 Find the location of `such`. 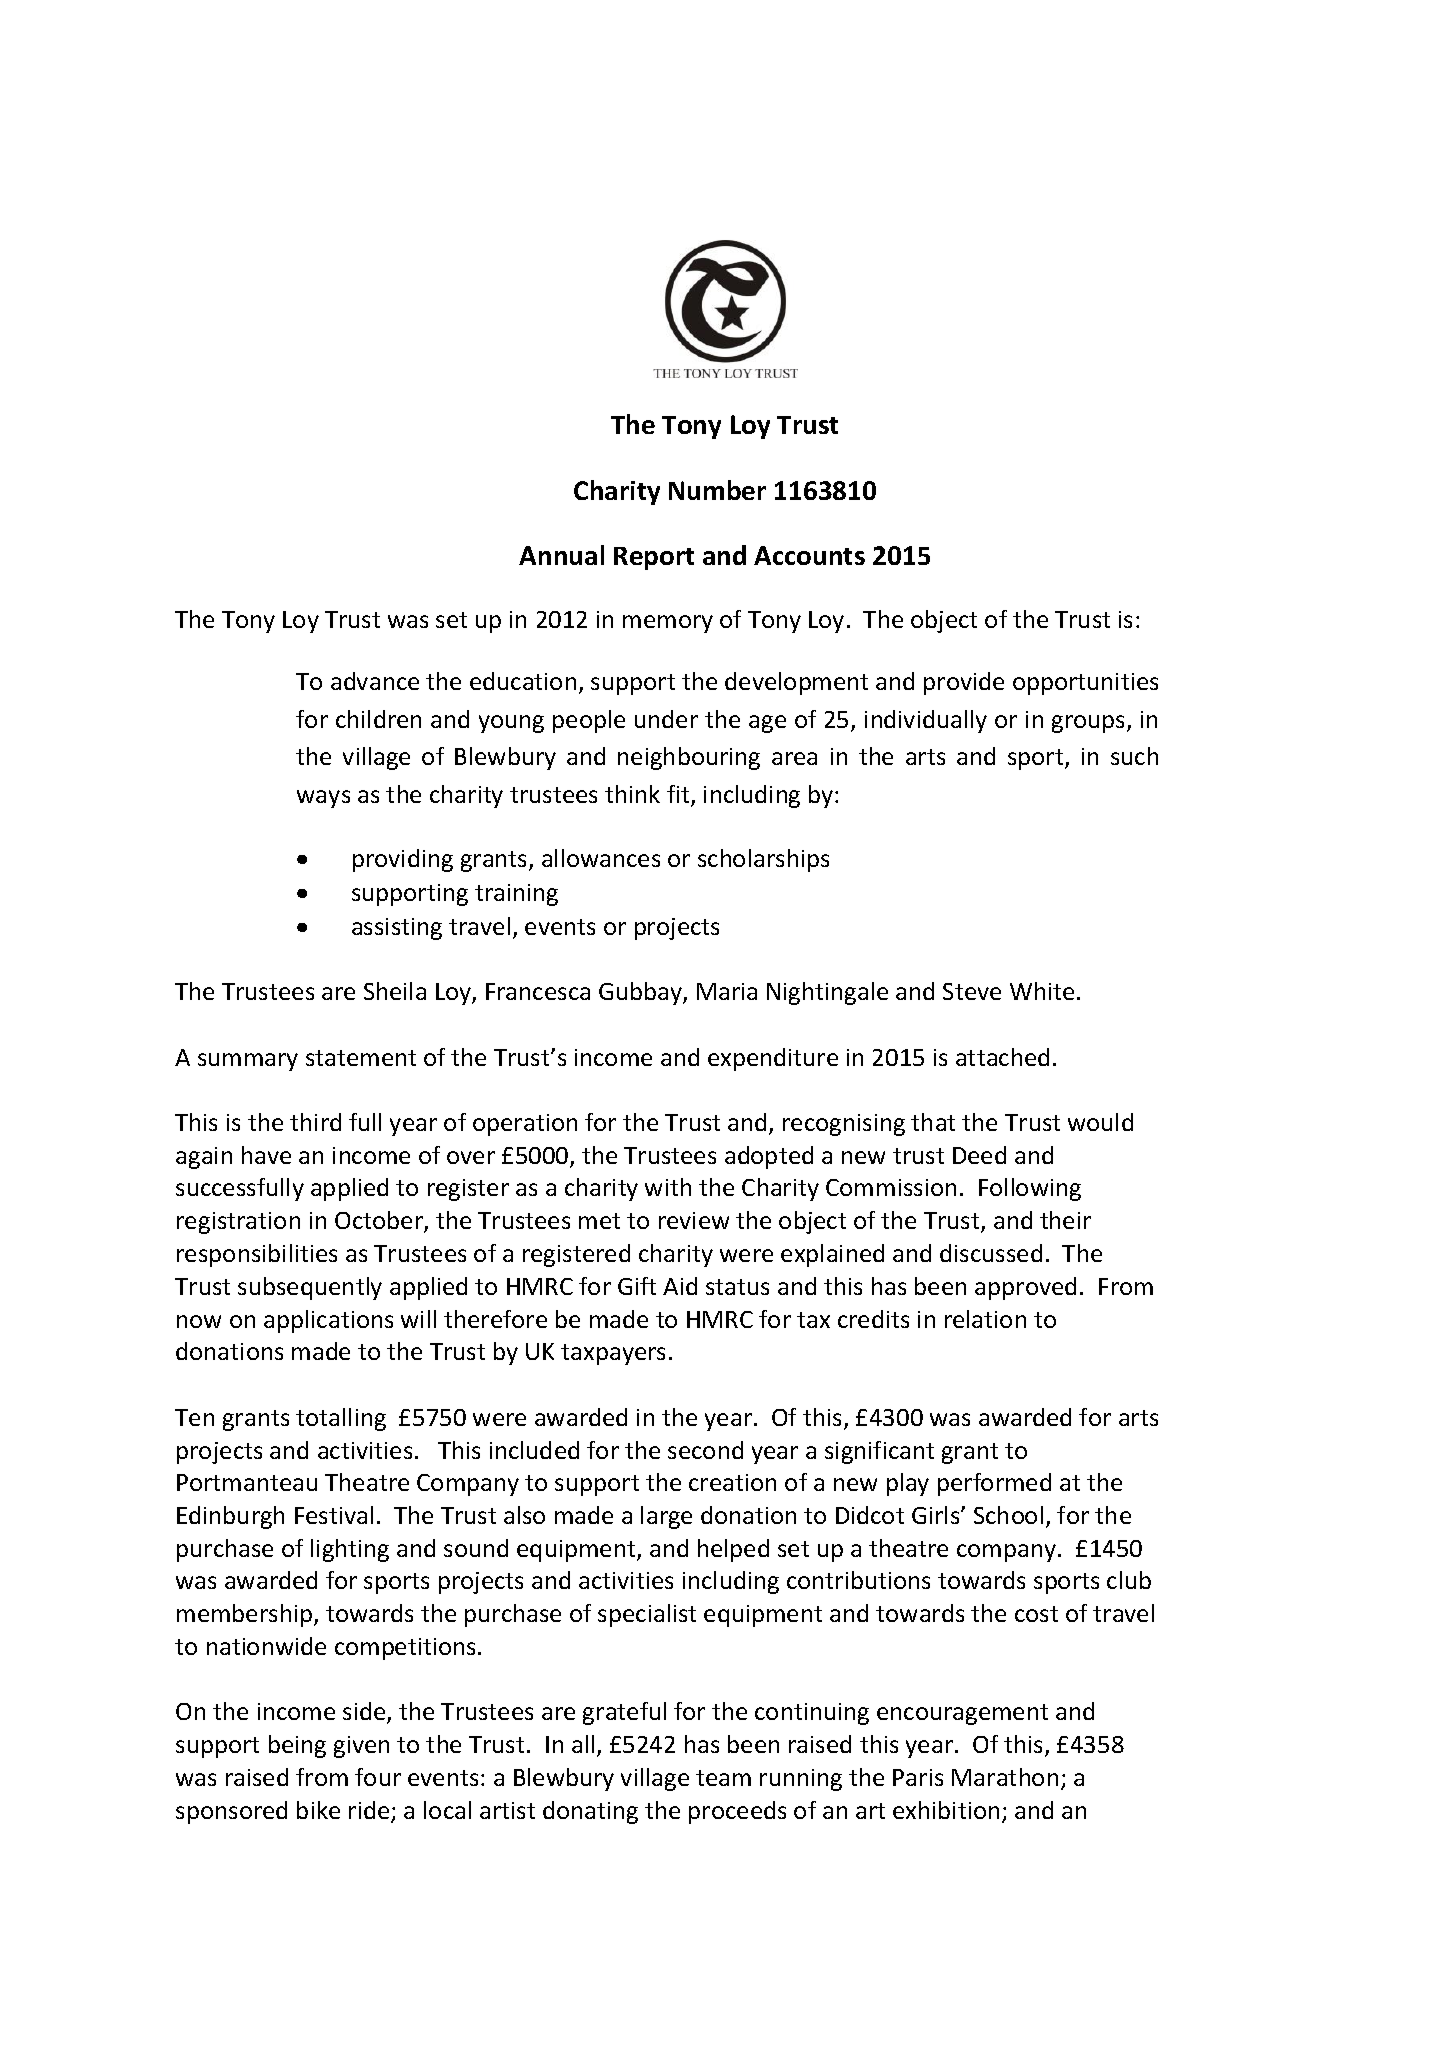

such is located at coordinates (1134, 756).
